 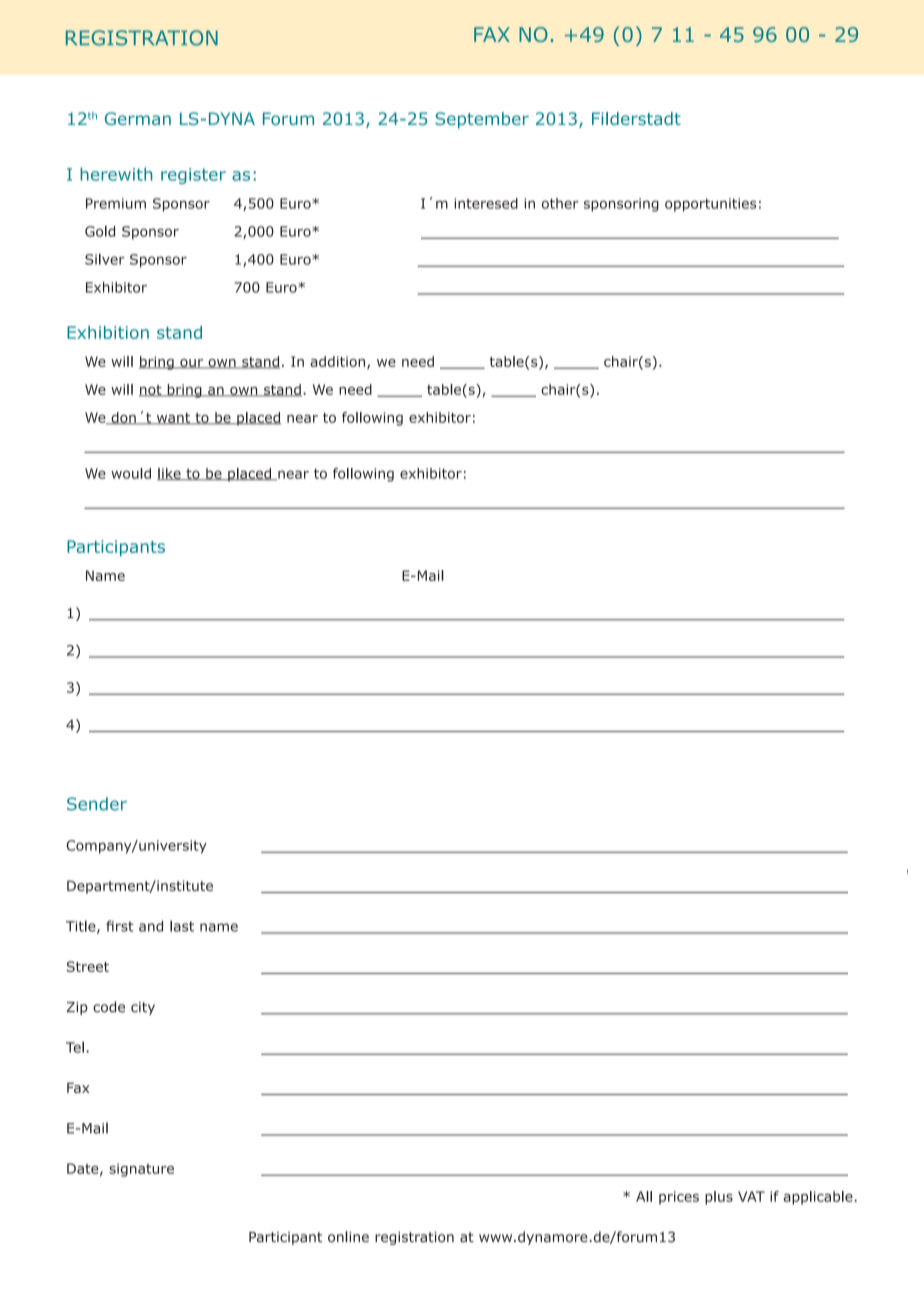 What do you see at coordinates (482, 120) in the screenshot?
I see `September` at bounding box center [482, 120].
